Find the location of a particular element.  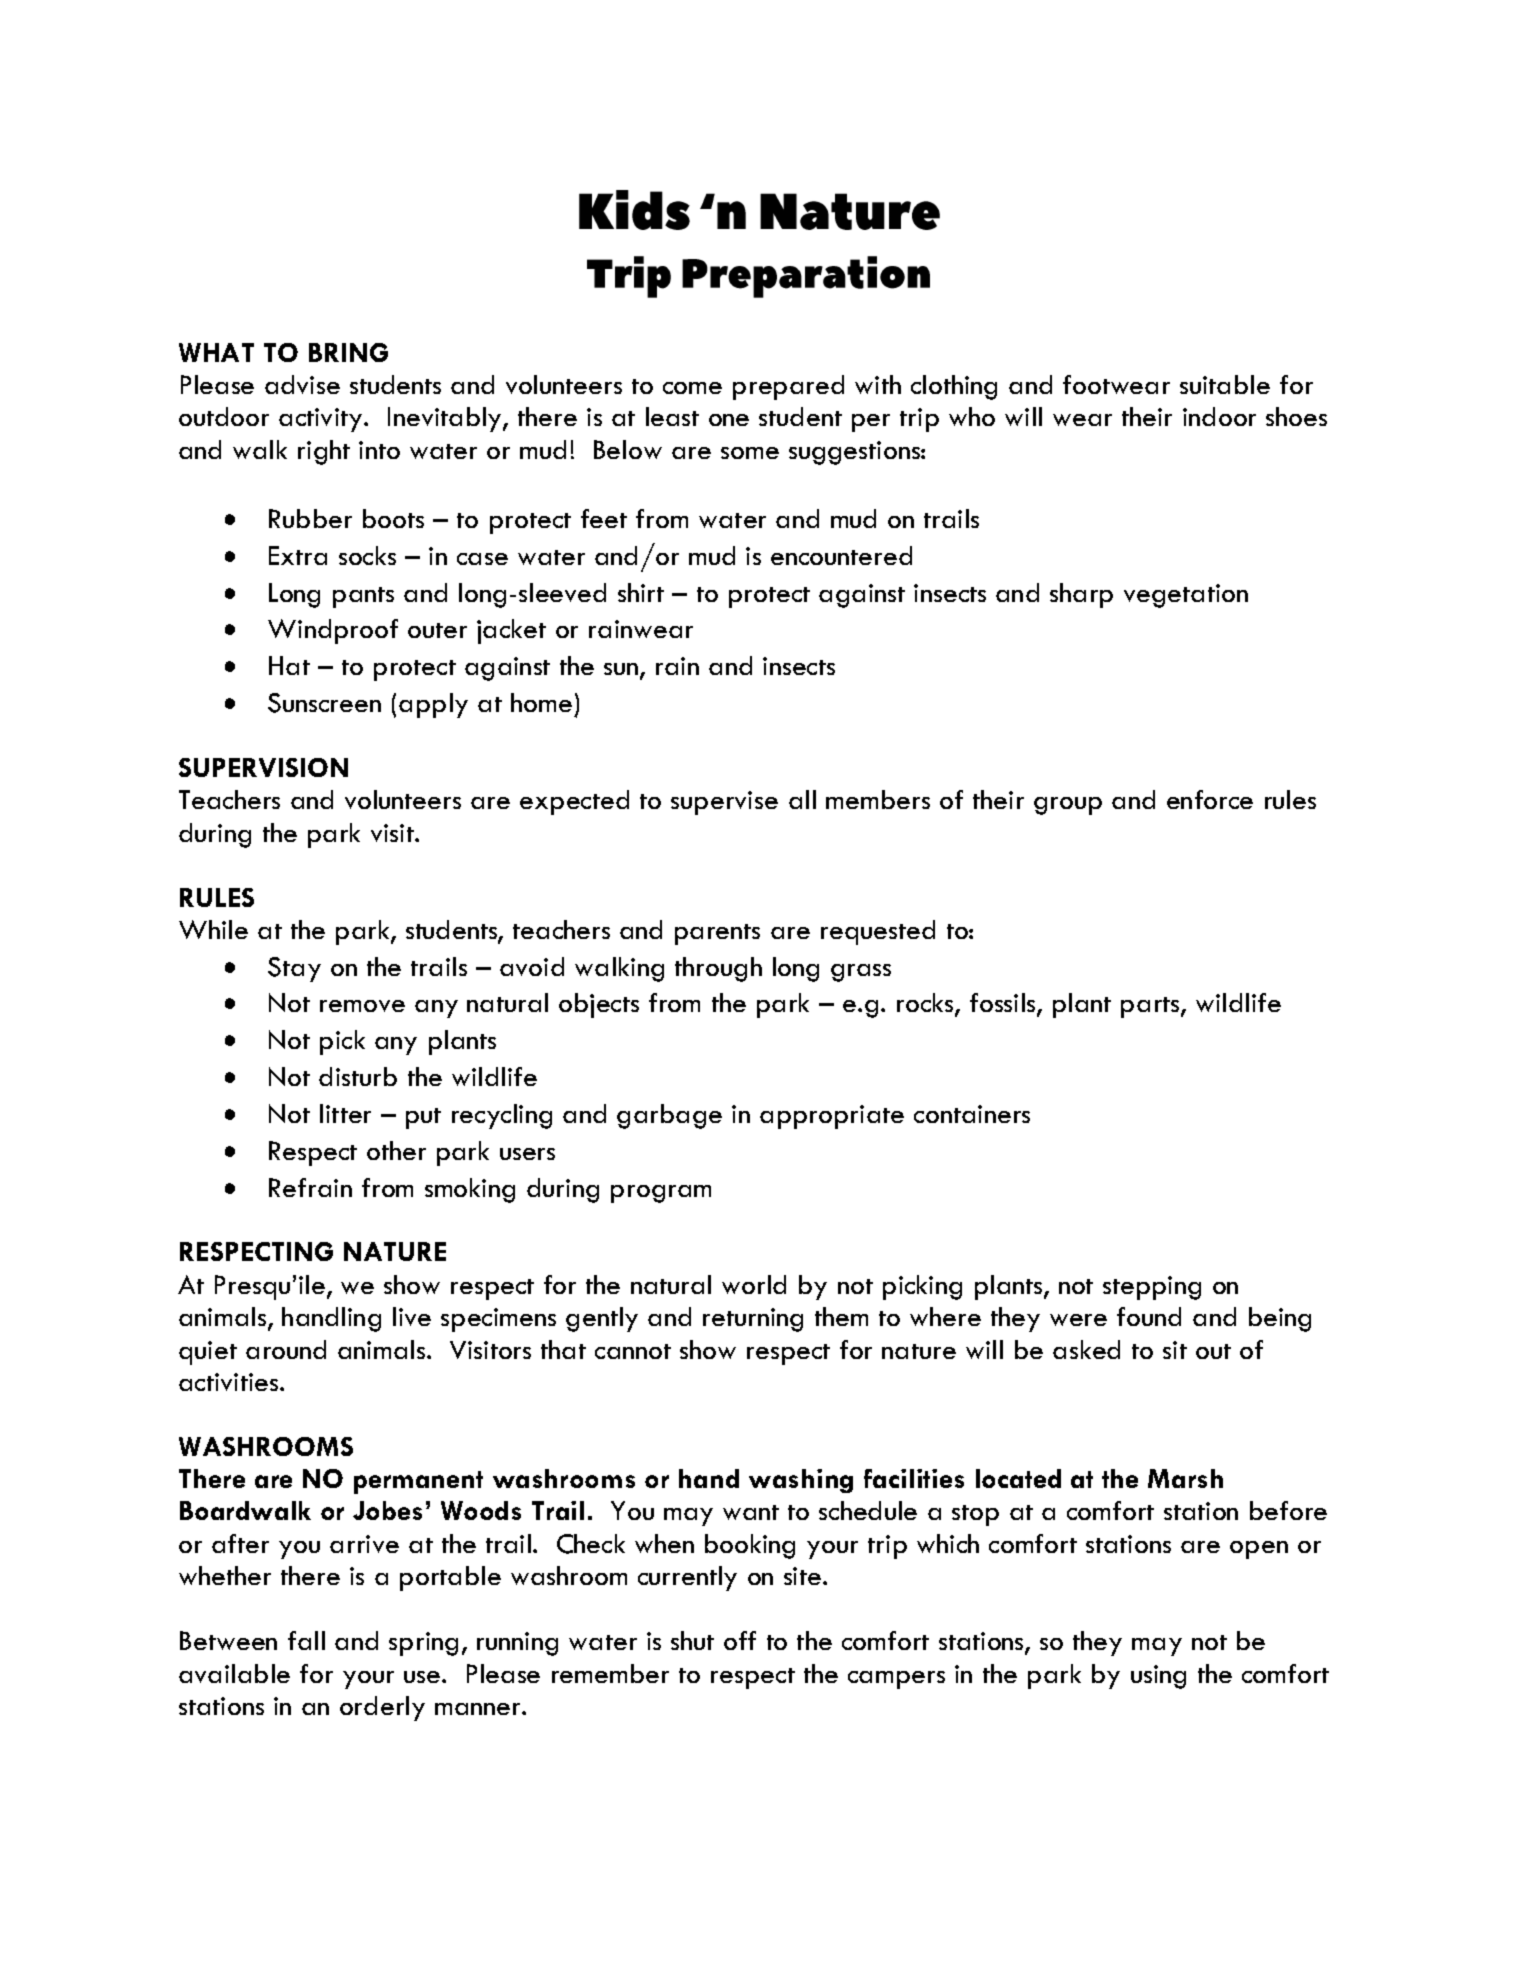

found is located at coordinates (1149, 1316).
